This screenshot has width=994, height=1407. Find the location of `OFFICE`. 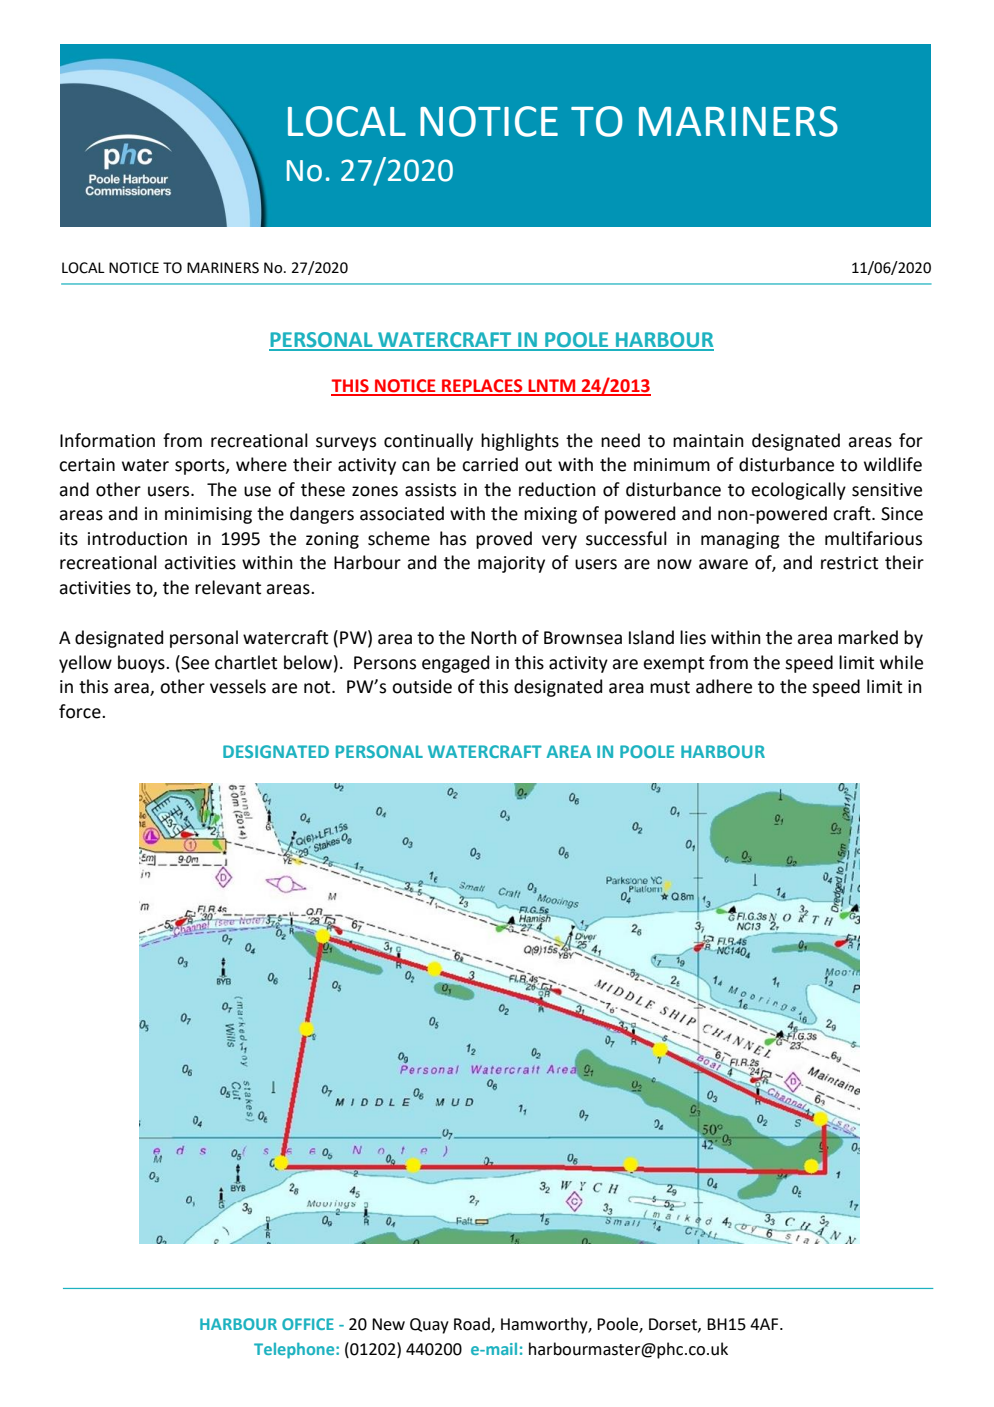

OFFICE is located at coordinates (308, 1324).
